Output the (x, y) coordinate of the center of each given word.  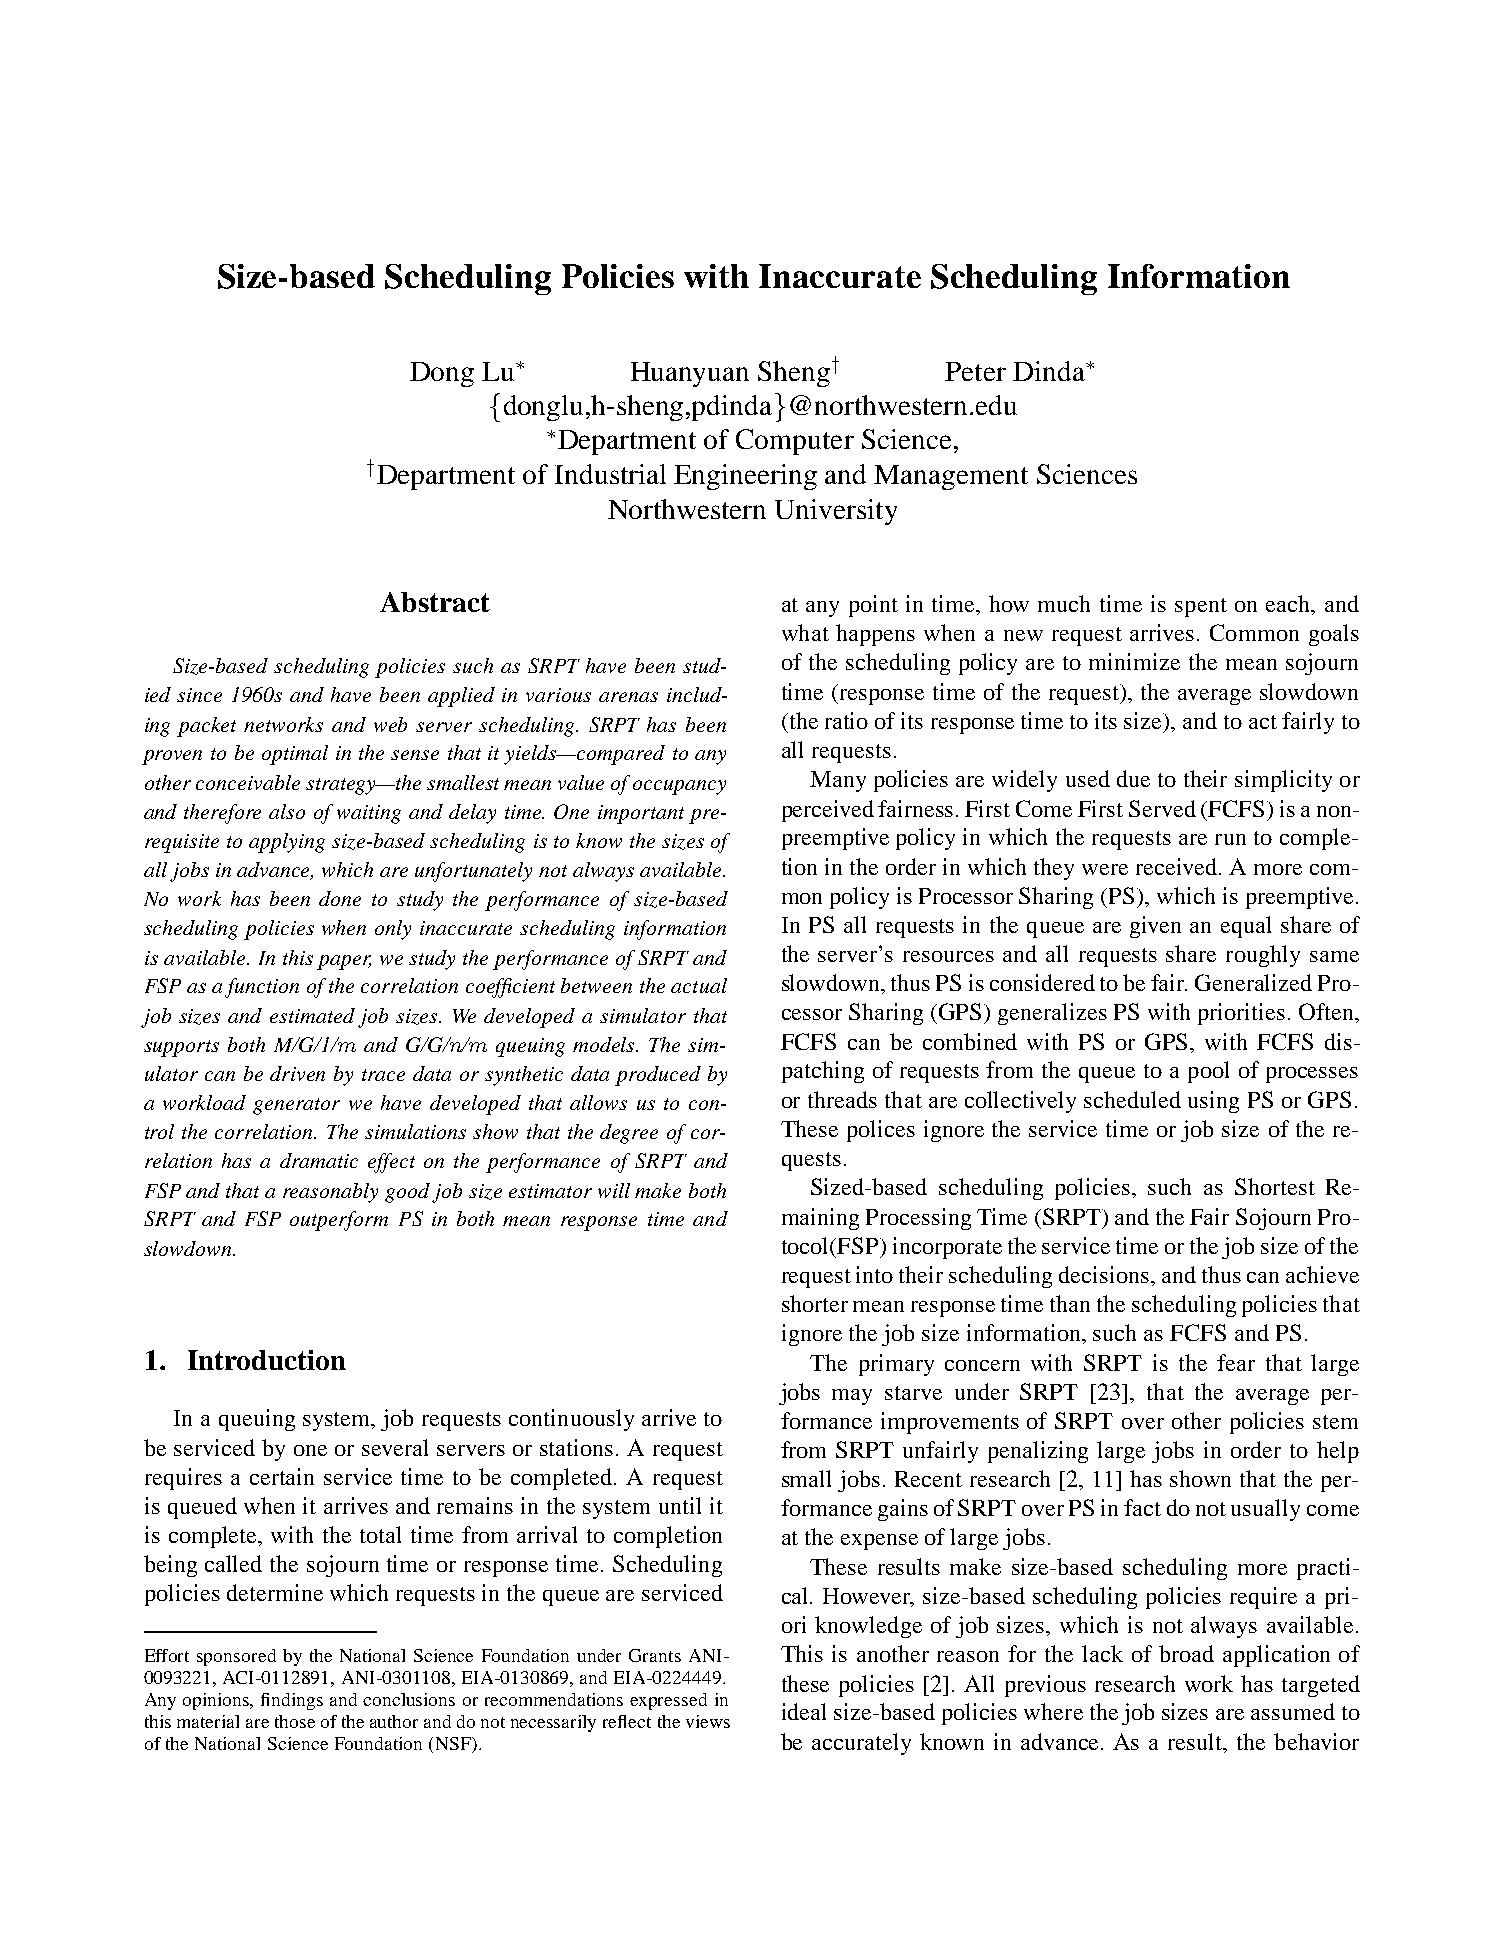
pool (1208, 1072)
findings (292, 1701)
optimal (295, 755)
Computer (795, 442)
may (852, 1397)
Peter (975, 371)
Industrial (610, 474)
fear (1236, 1362)
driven (297, 1073)
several (395, 1447)
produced (658, 1076)
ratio (846, 720)
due (1133, 778)
